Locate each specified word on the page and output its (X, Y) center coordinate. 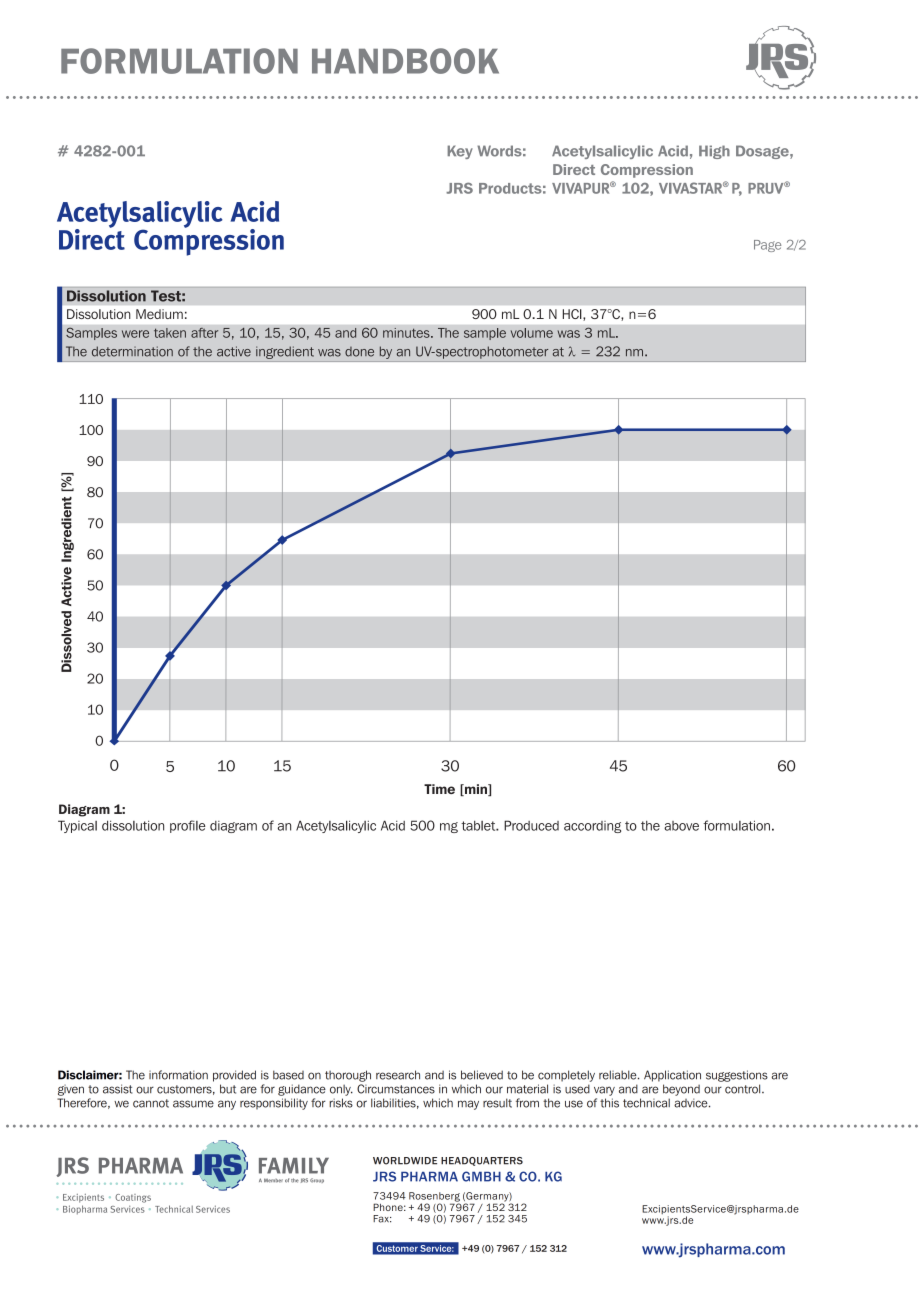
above (681, 826)
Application (672, 1076)
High (714, 152)
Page (767, 246)
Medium (159, 314)
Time (439, 789)
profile (188, 826)
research (398, 1075)
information (178, 1075)
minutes (407, 333)
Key (460, 152)
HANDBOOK (405, 61)
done (359, 352)
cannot (151, 1103)
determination (132, 351)
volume (531, 333)
